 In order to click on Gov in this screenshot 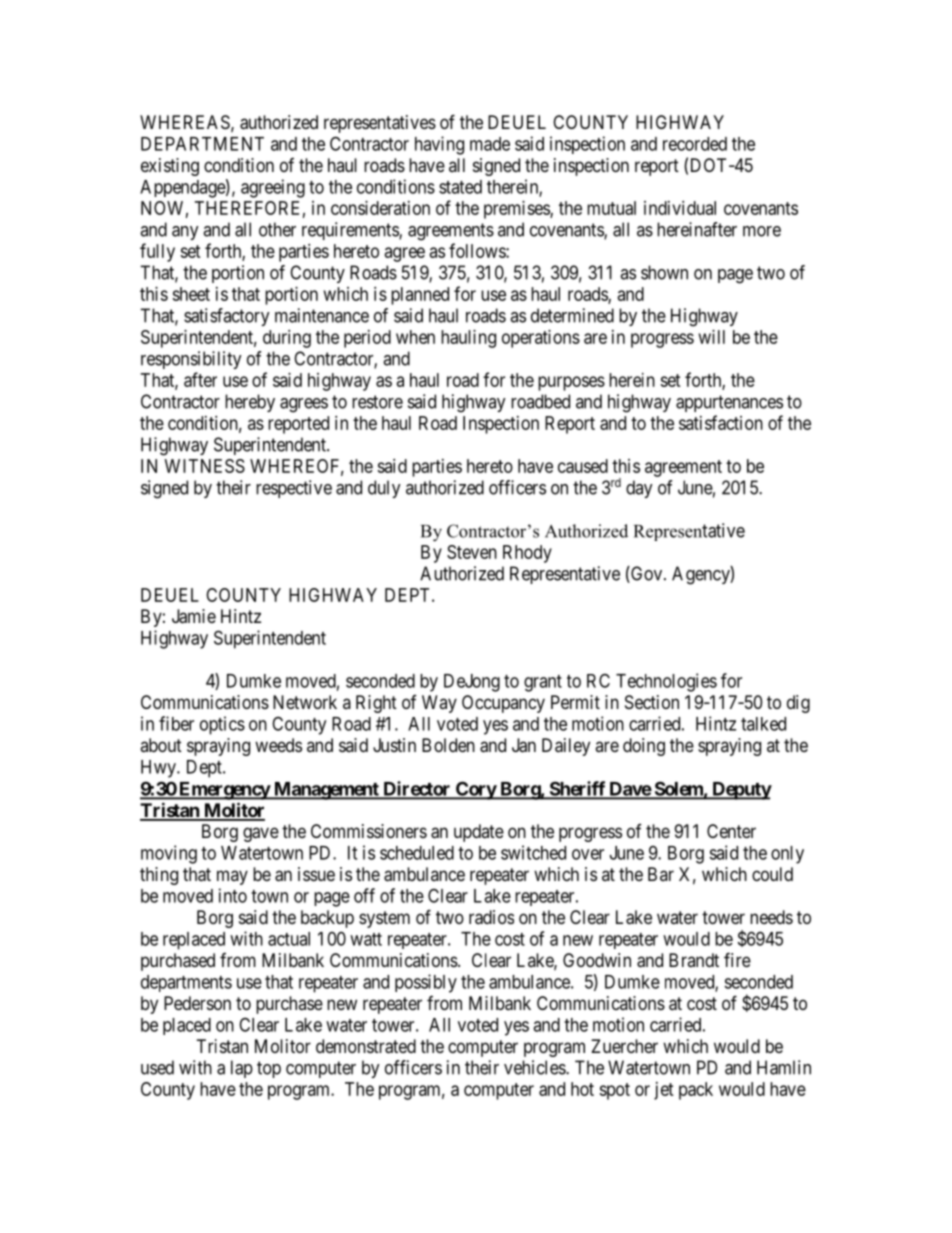, I will do `click(647, 574)`.
